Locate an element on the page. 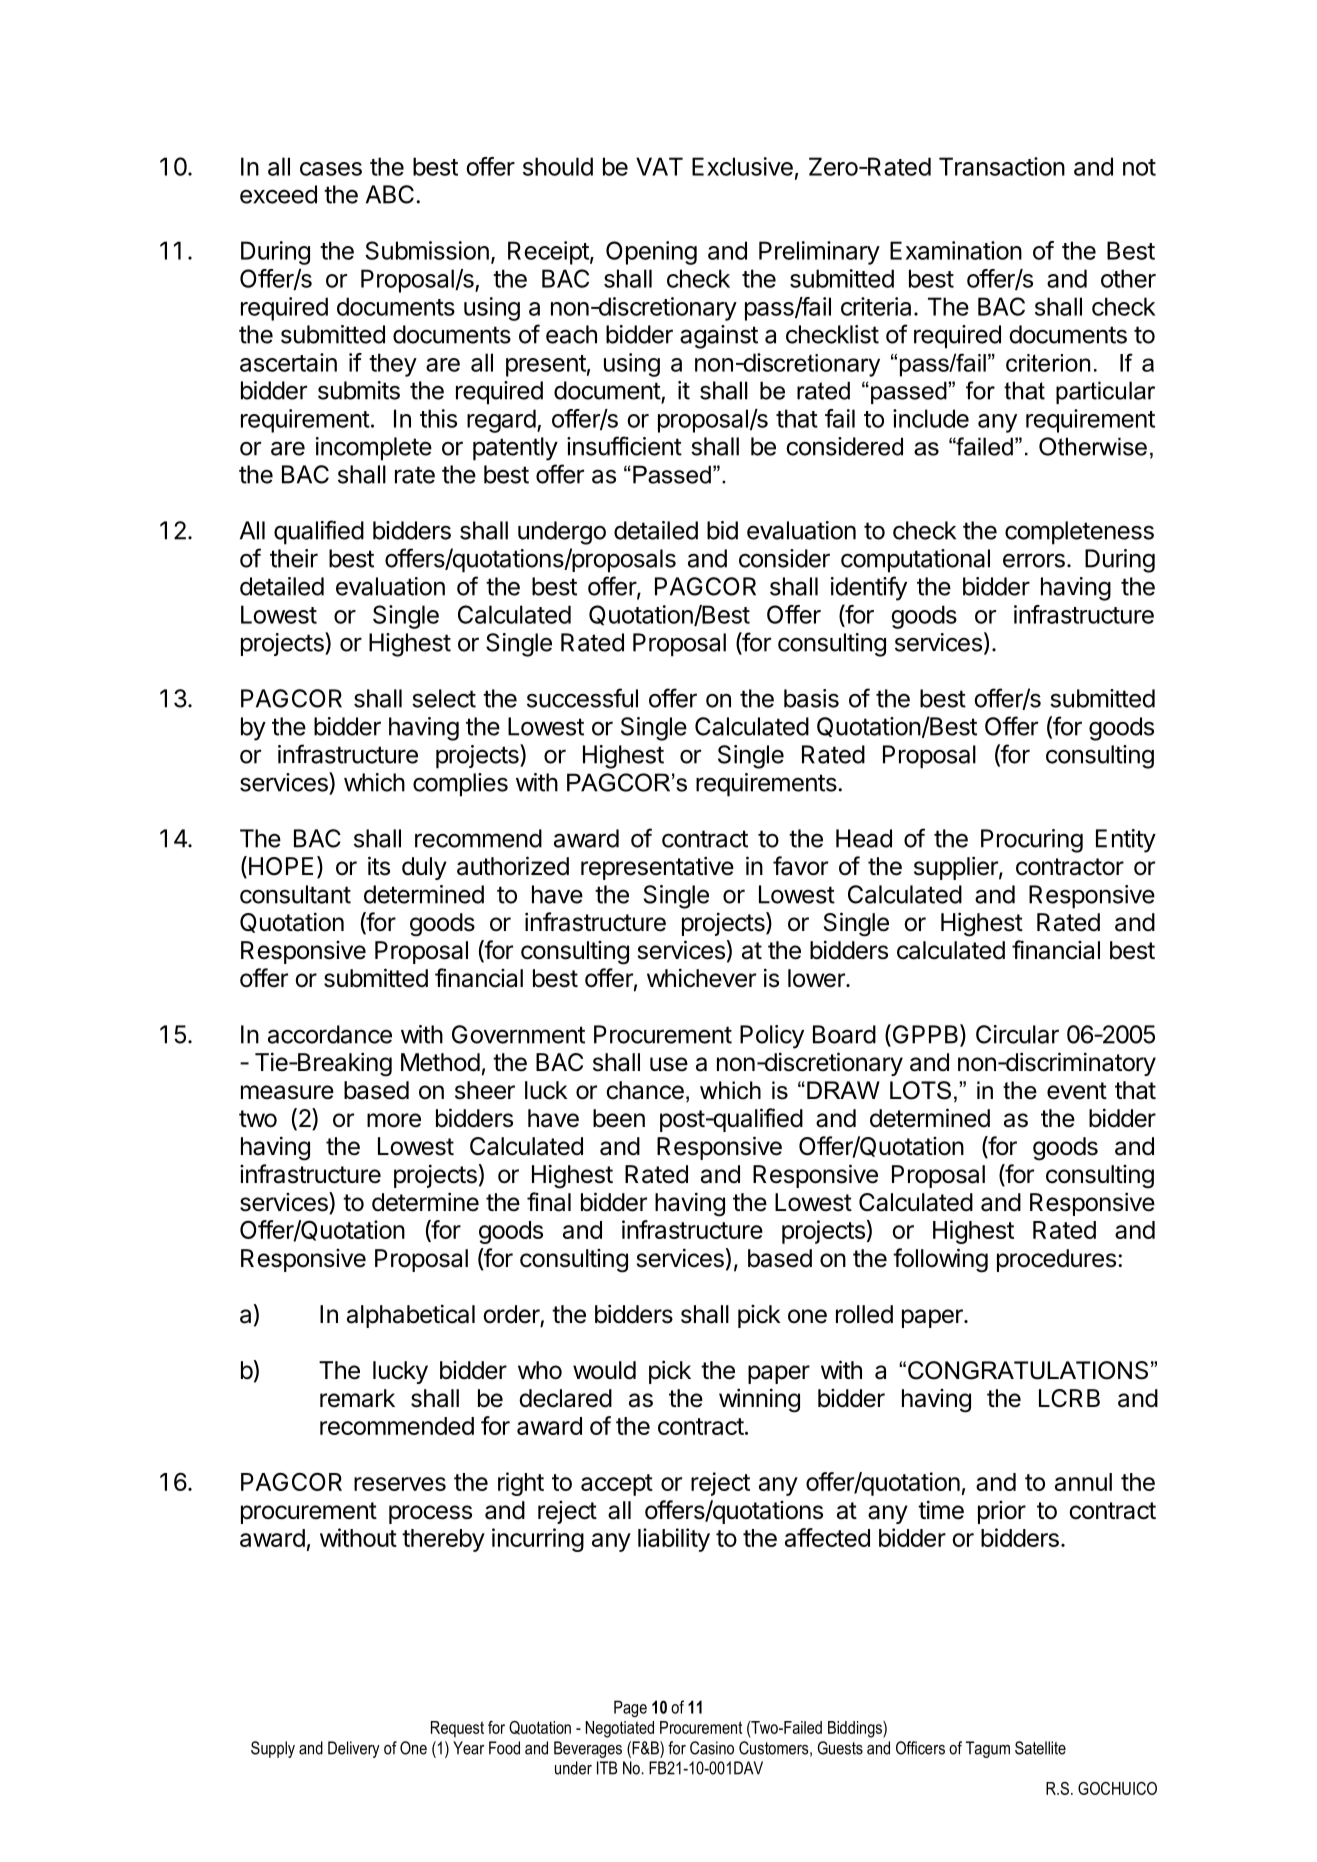 This page has height=1862, width=1317. Circular is located at coordinates (1017, 1034).
